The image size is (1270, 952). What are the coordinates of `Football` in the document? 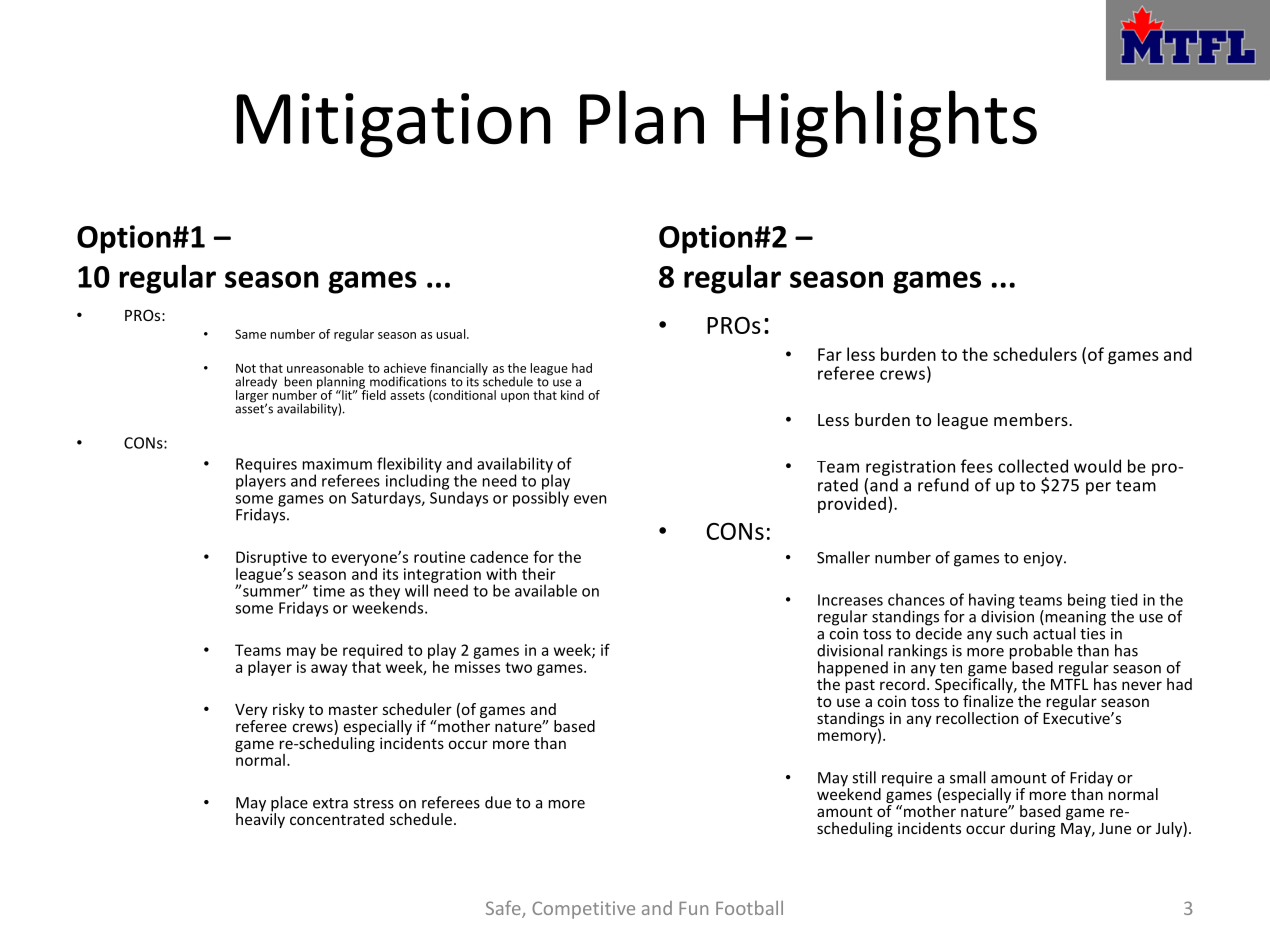 It's located at (749, 908).
